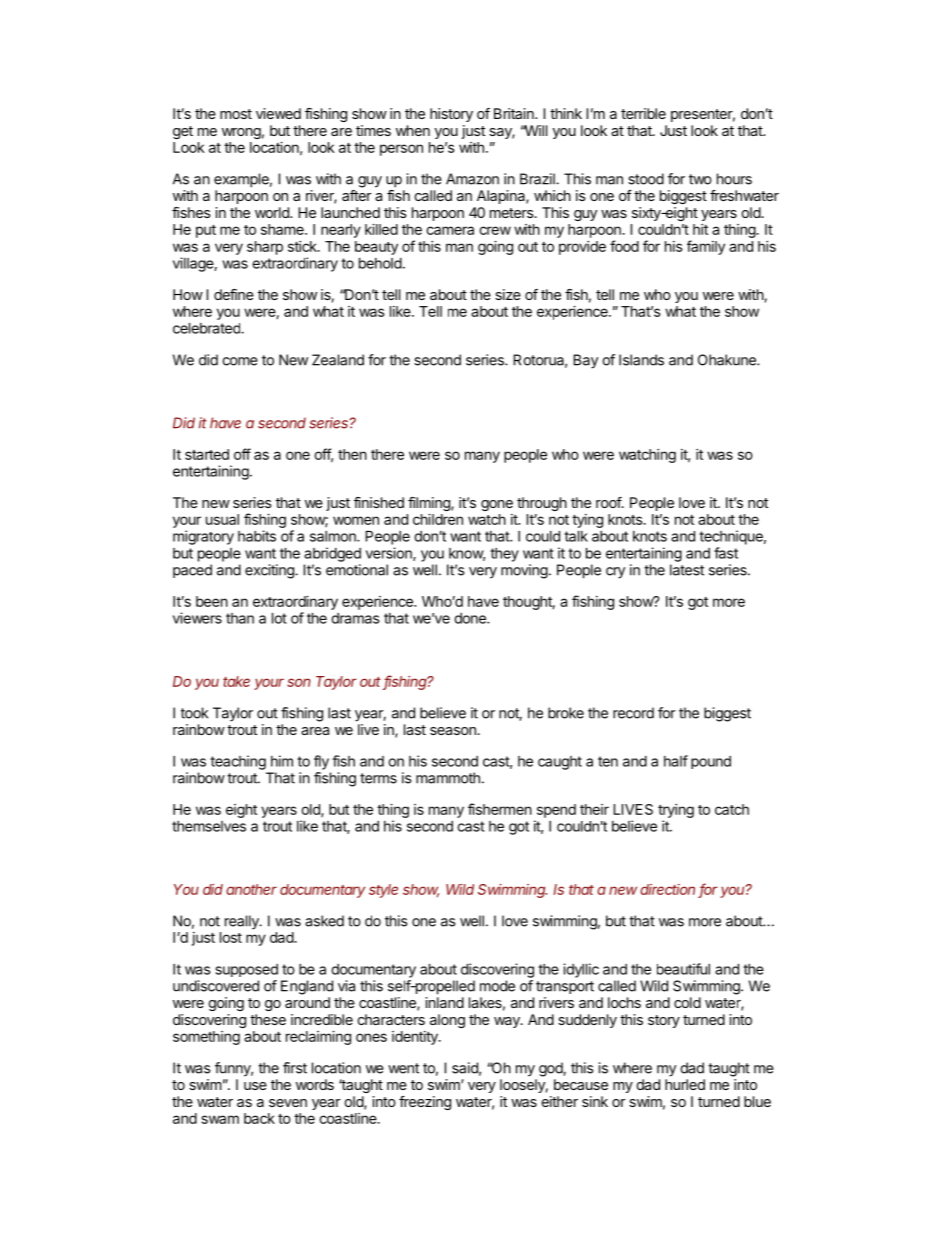 Image resolution: width=952 pixels, height=1233 pixels. I want to click on started, so click(207, 454).
